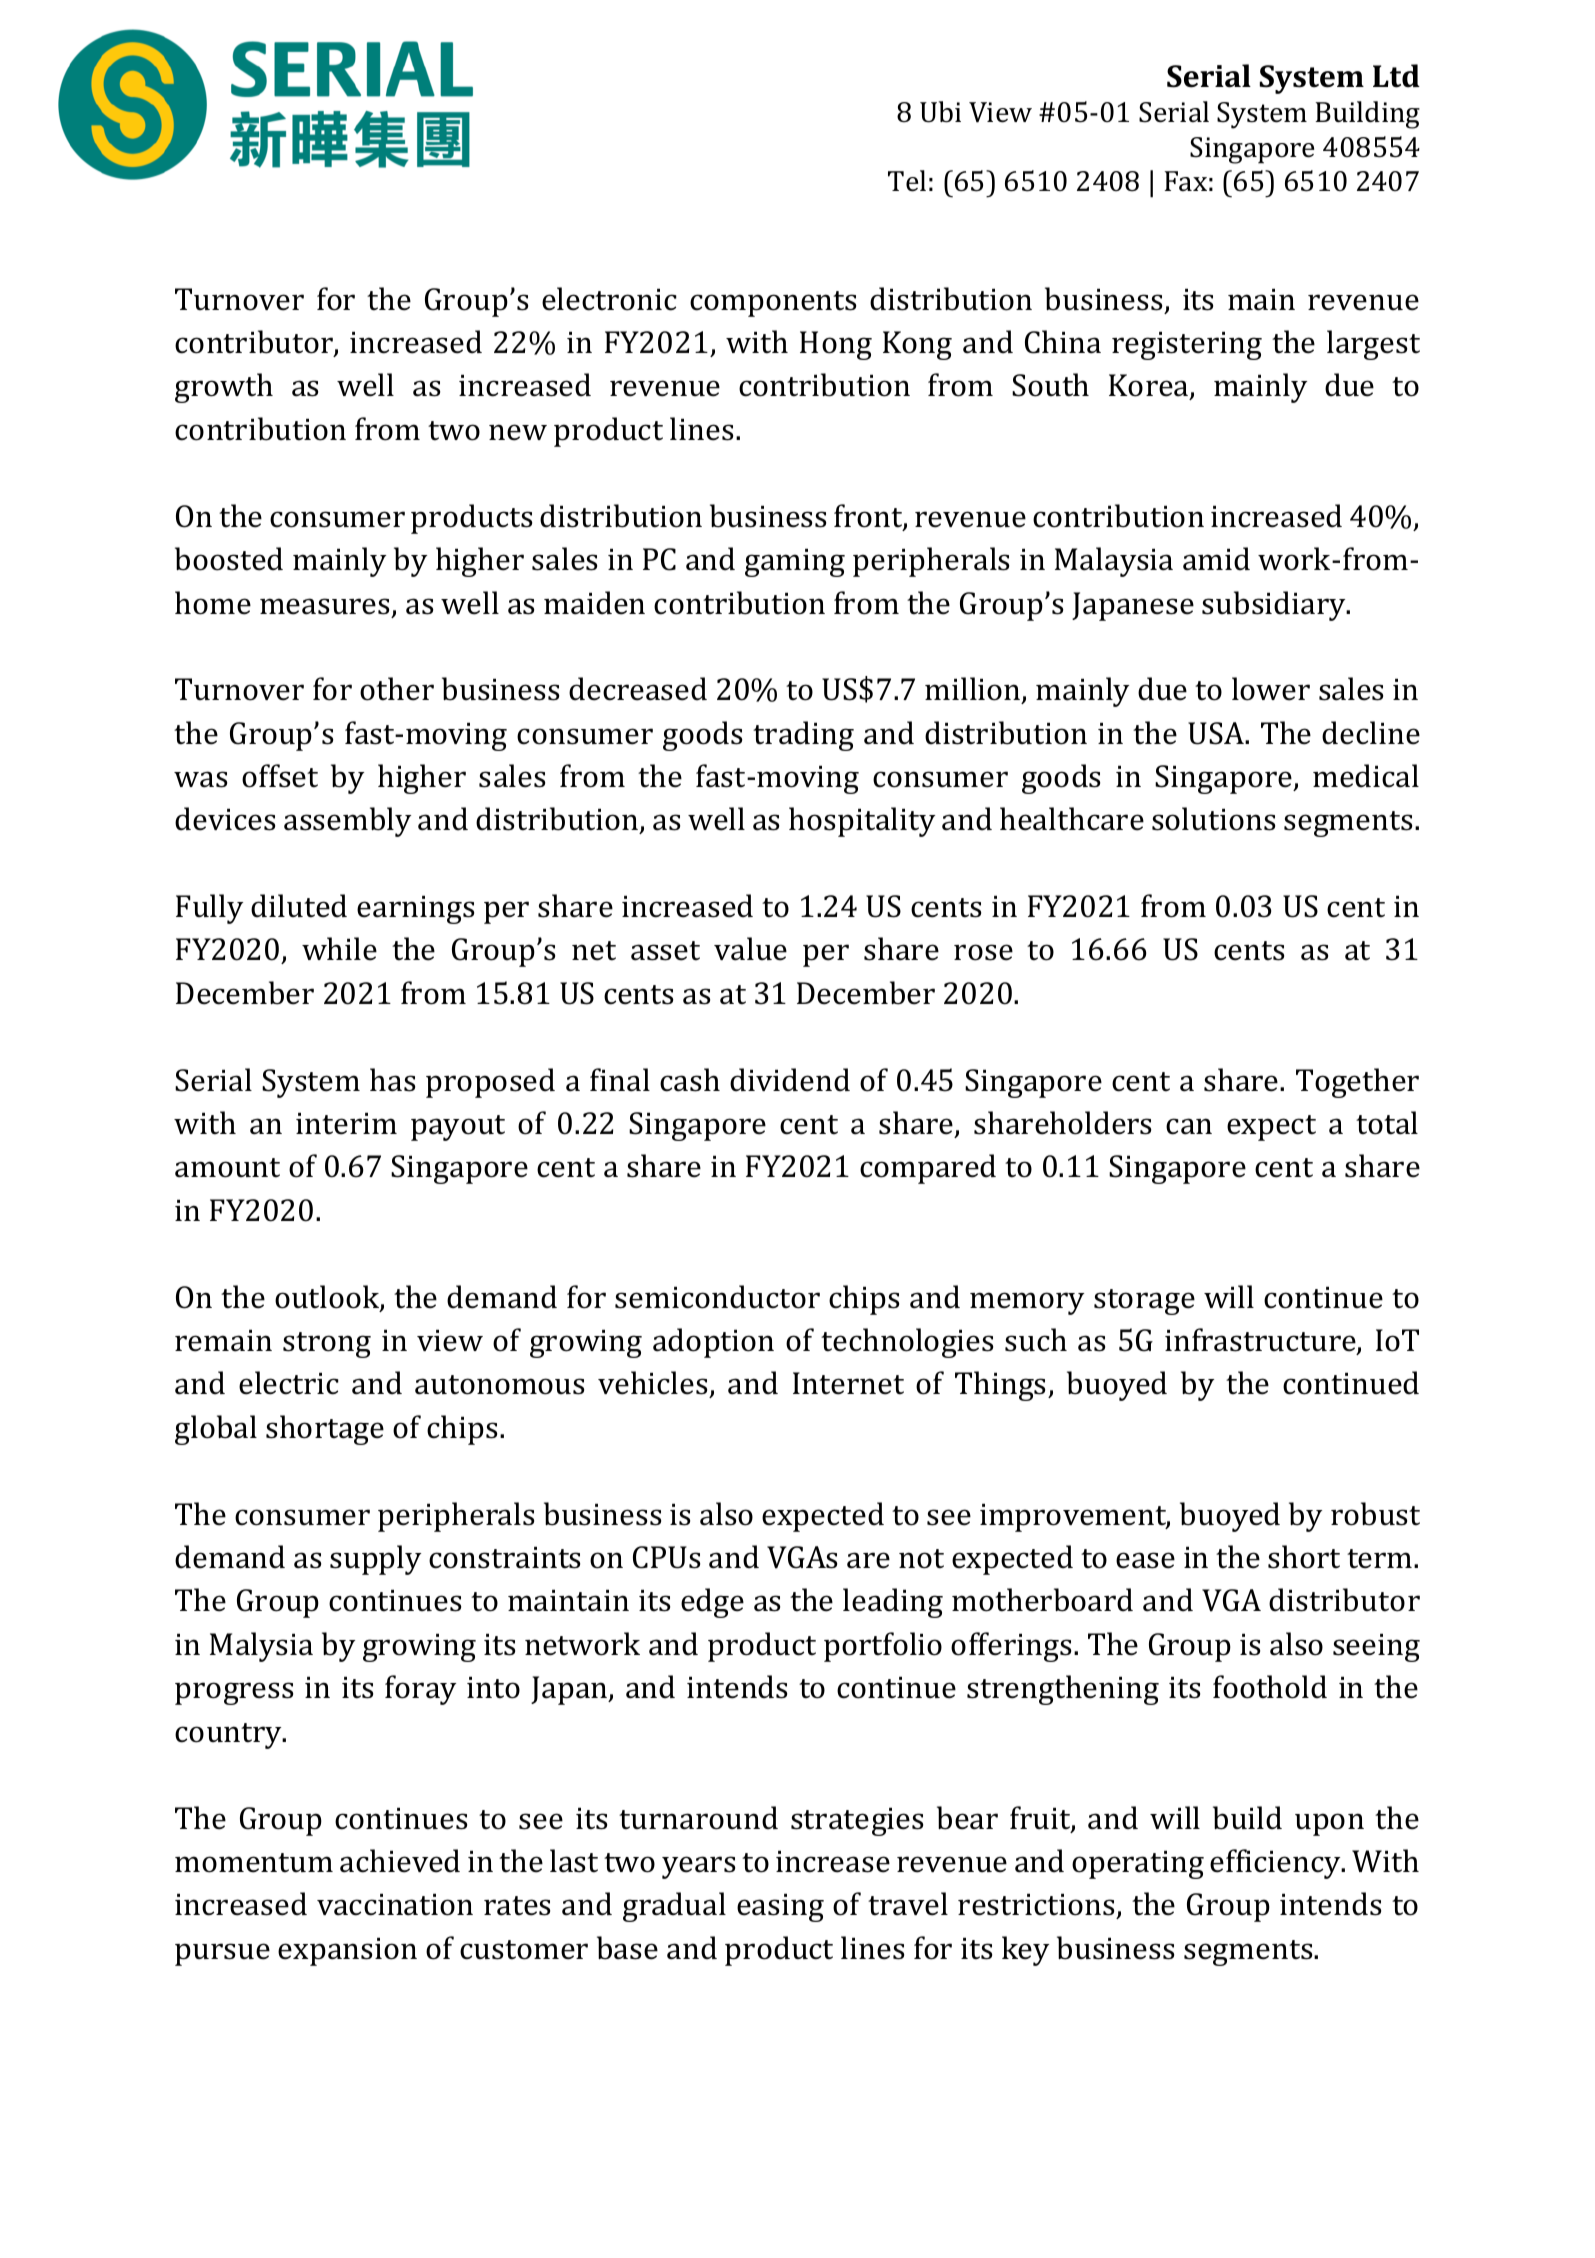 The width and height of the image is (1595, 2258). I want to click on Together, so click(1357, 1083).
